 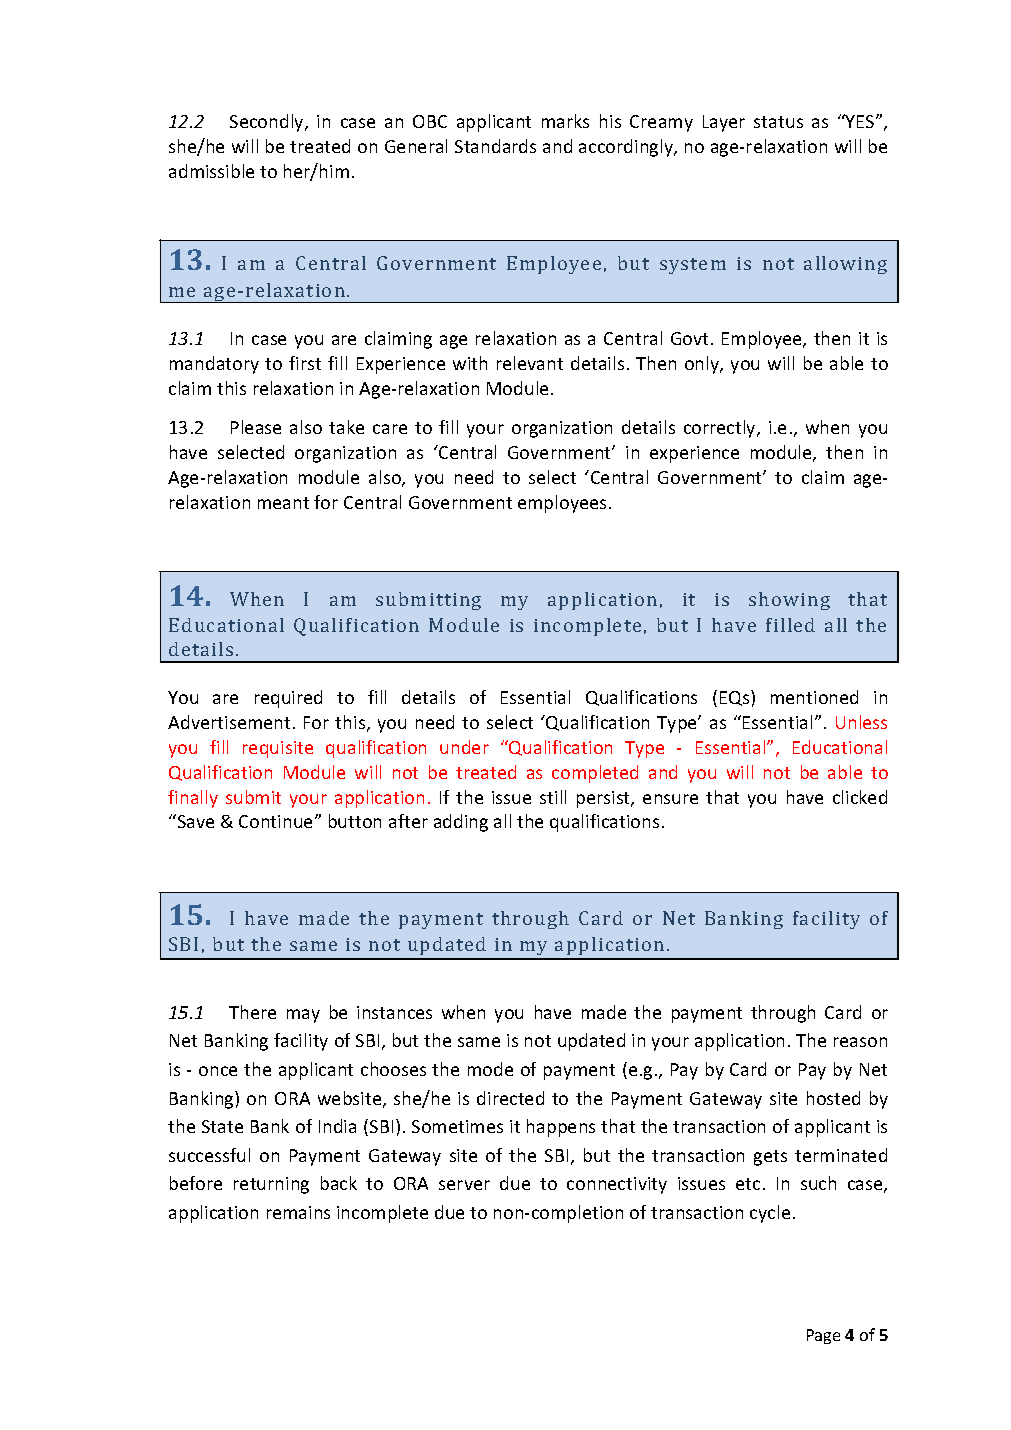 What do you see at coordinates (298, 1212) in the page?
I see `remains` at bounding box center [298, 1212].
